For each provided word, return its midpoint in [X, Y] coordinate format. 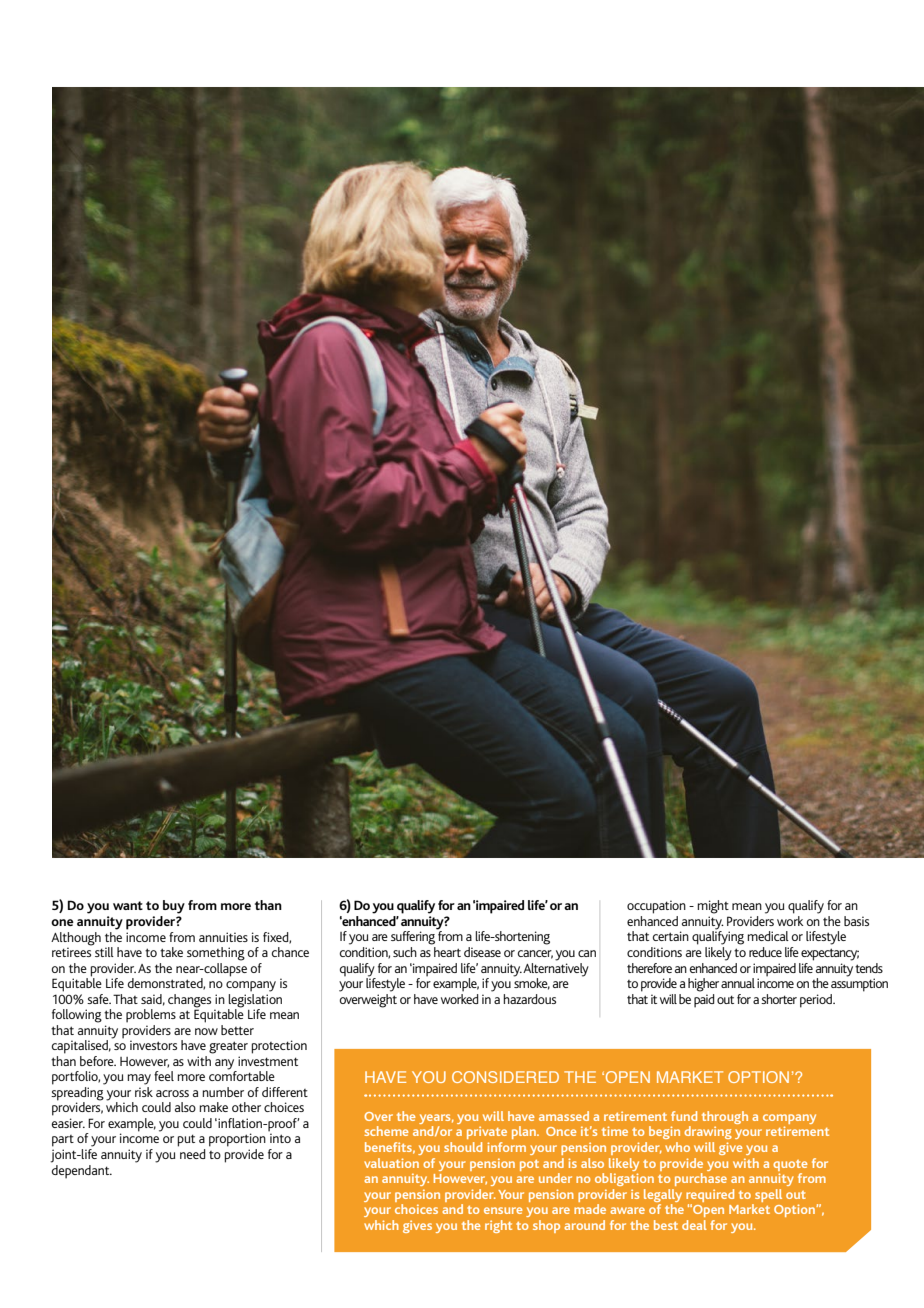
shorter [779, 999]
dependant [81, 1170]
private [487, 1132]
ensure [503, 1210]
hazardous [529, 999]
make [213, 1107]
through [725, 1119]
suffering [413, 938]
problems [151, 1016]
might [713, 907]
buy [174, 907]
